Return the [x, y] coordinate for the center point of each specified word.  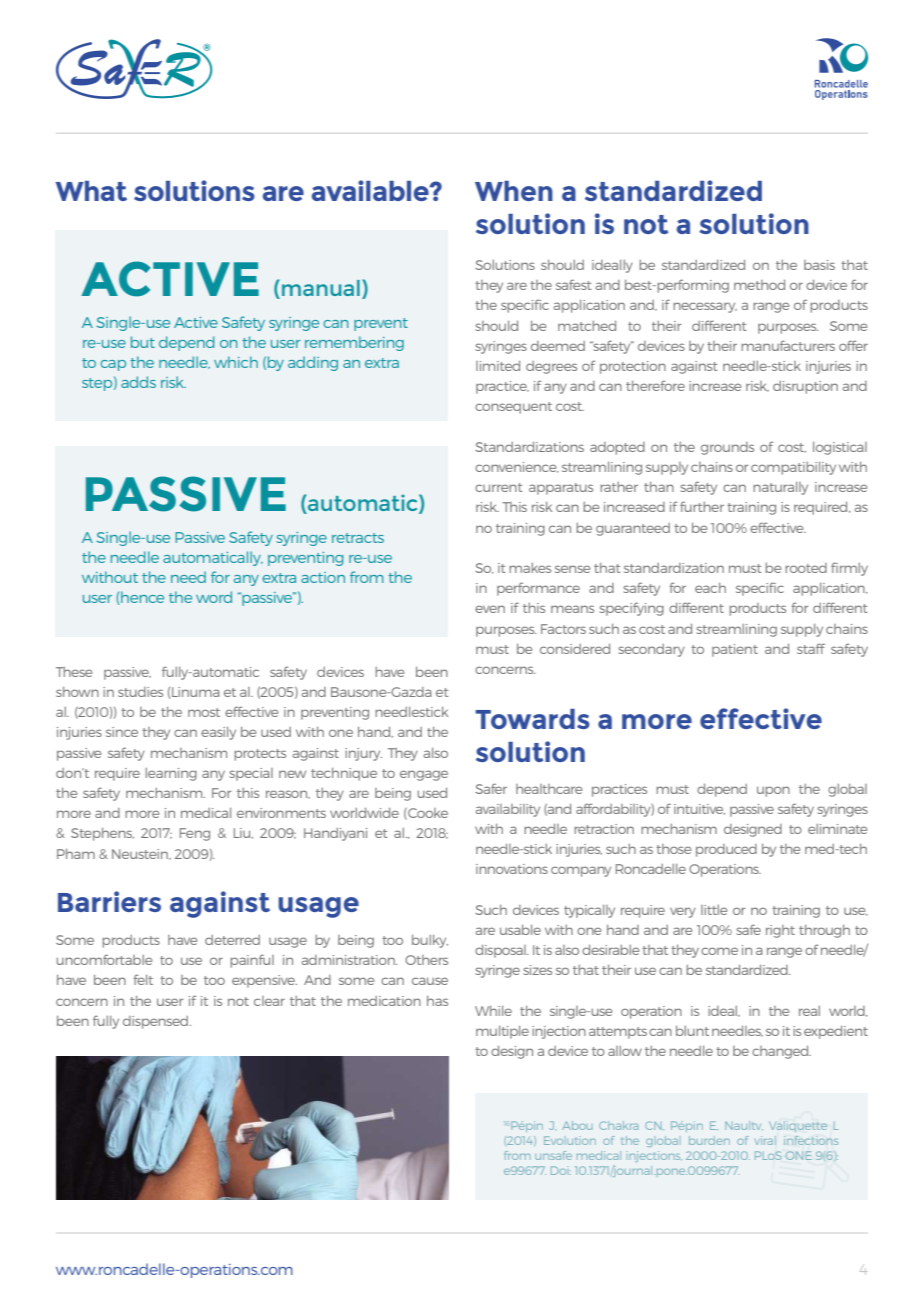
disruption [805, 387]
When [514, 191]
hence [141, 598]
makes [530, 568]
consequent [513, 408]
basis [819, 265]
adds [138, 382]
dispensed [157, 1022]
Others [426, 960]
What [91, 191]
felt [143, 979]
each [710, 588]
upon [773, 791]
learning [171, 774]
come [719, 951]
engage [424, 775]
